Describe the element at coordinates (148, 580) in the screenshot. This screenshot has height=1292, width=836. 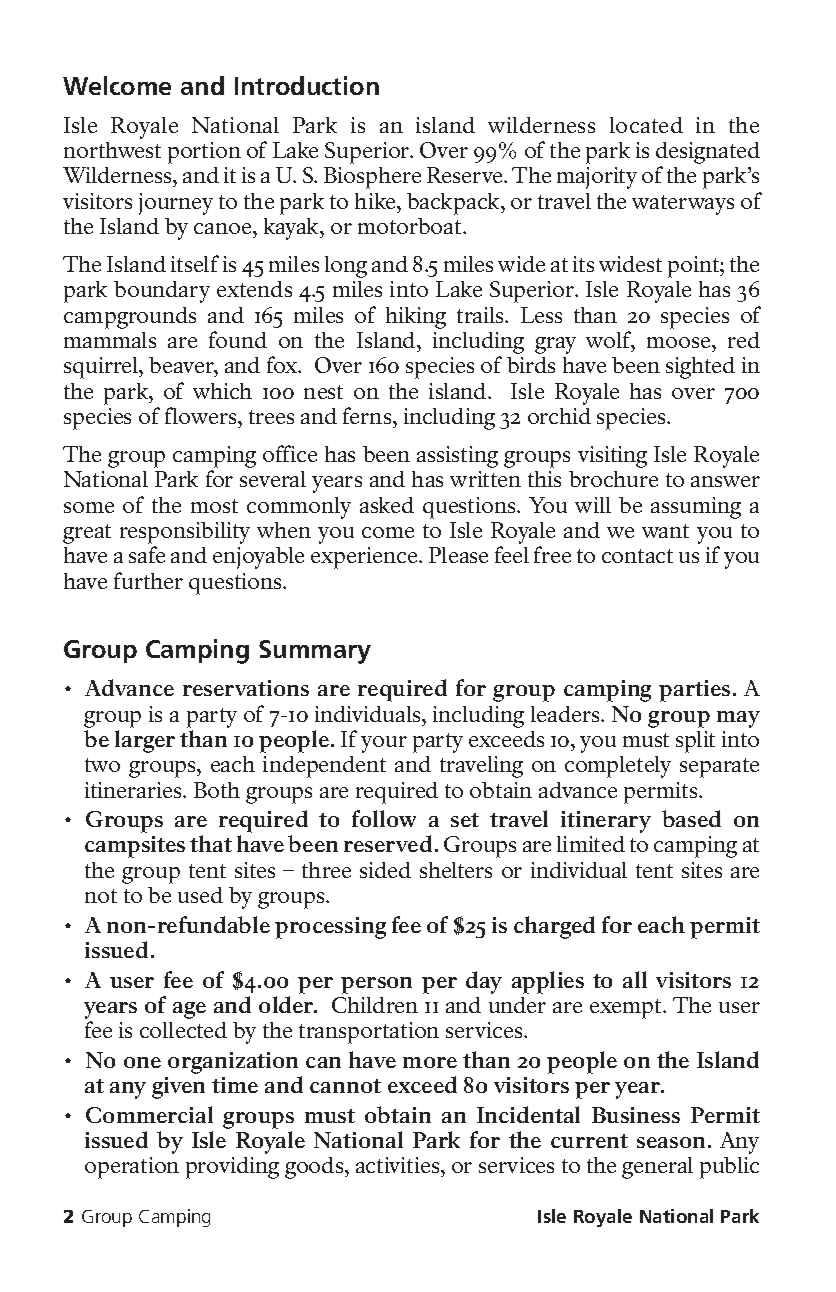
I see `further` at that location.
